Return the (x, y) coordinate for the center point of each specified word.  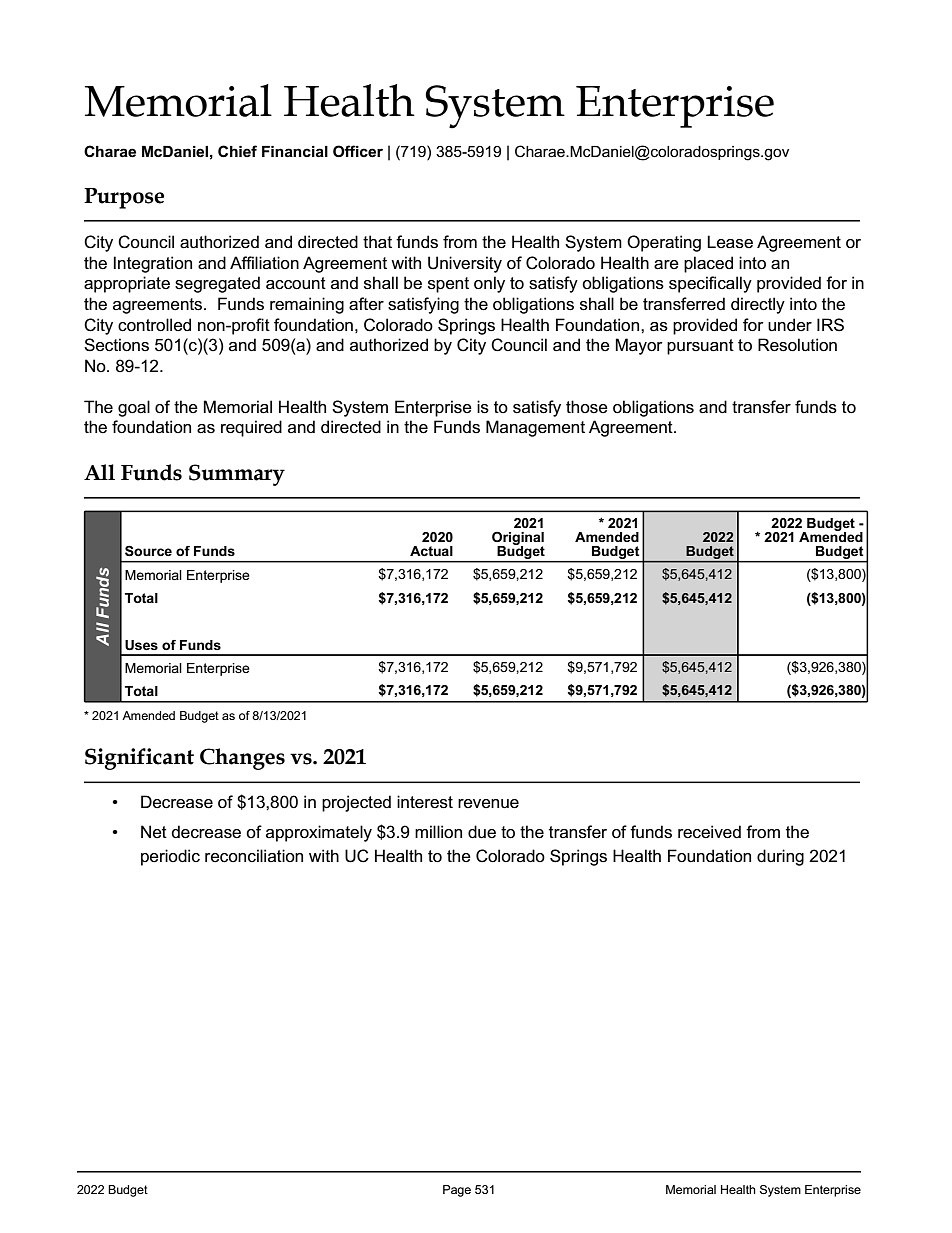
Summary (237, 475)
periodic (170, 857)
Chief (237, 151)
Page (457, 1191)
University (465, 264)
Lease (730, 242)
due (482, 831)
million (438, 832)
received (709, 832)
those (587, 407)
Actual (431, 551)
